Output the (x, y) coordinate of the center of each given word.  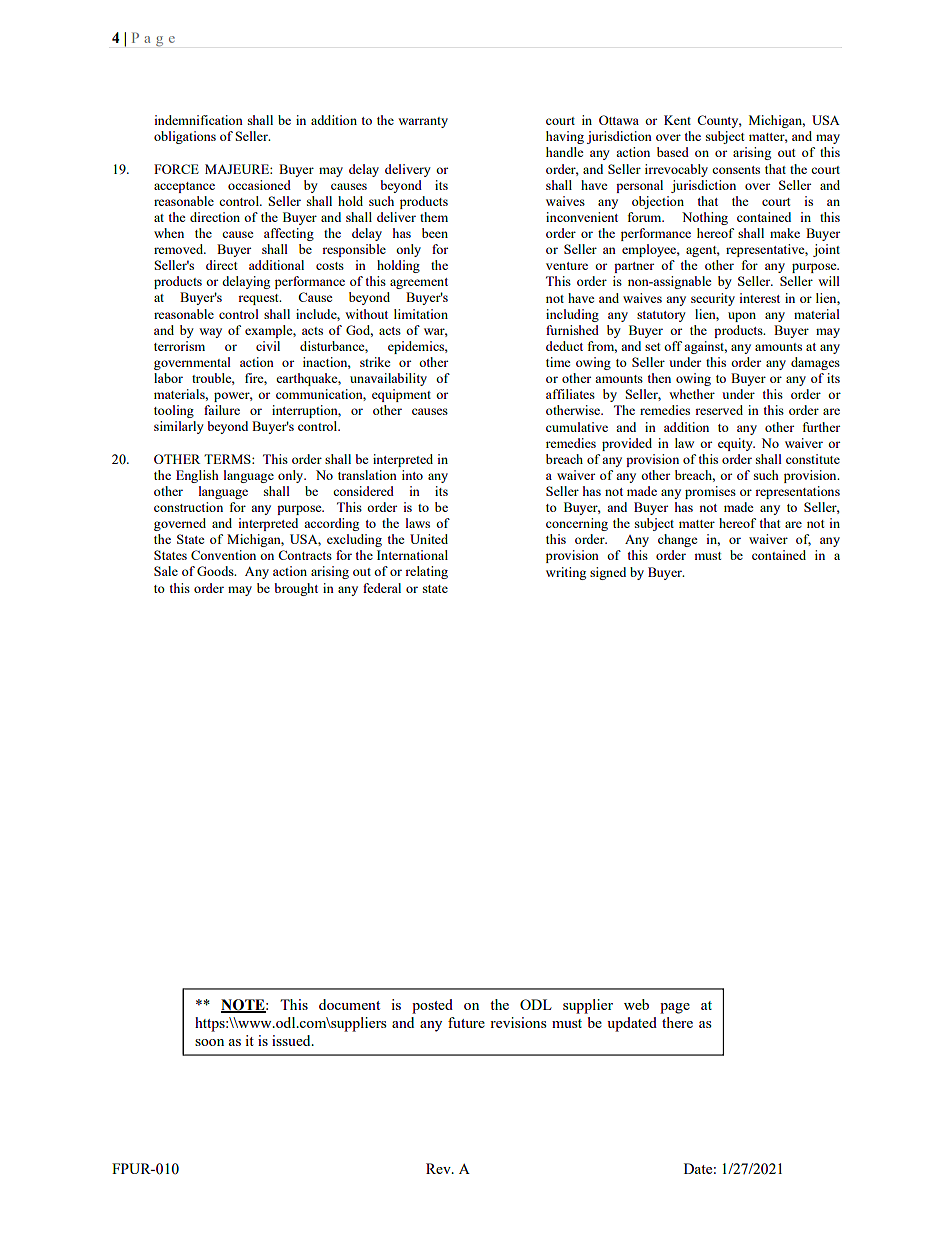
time (558, 362)
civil (268, 346)
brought (296, 589)
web (636, 1004)
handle (565, 152)
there (677, 1022)
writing (566, 573)
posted (432, 1006)
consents (736, 170)
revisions (518, 1022)
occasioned (259, 185)
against (705, 347)
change (678, 540)
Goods (216, 571)
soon (209, 1042)
